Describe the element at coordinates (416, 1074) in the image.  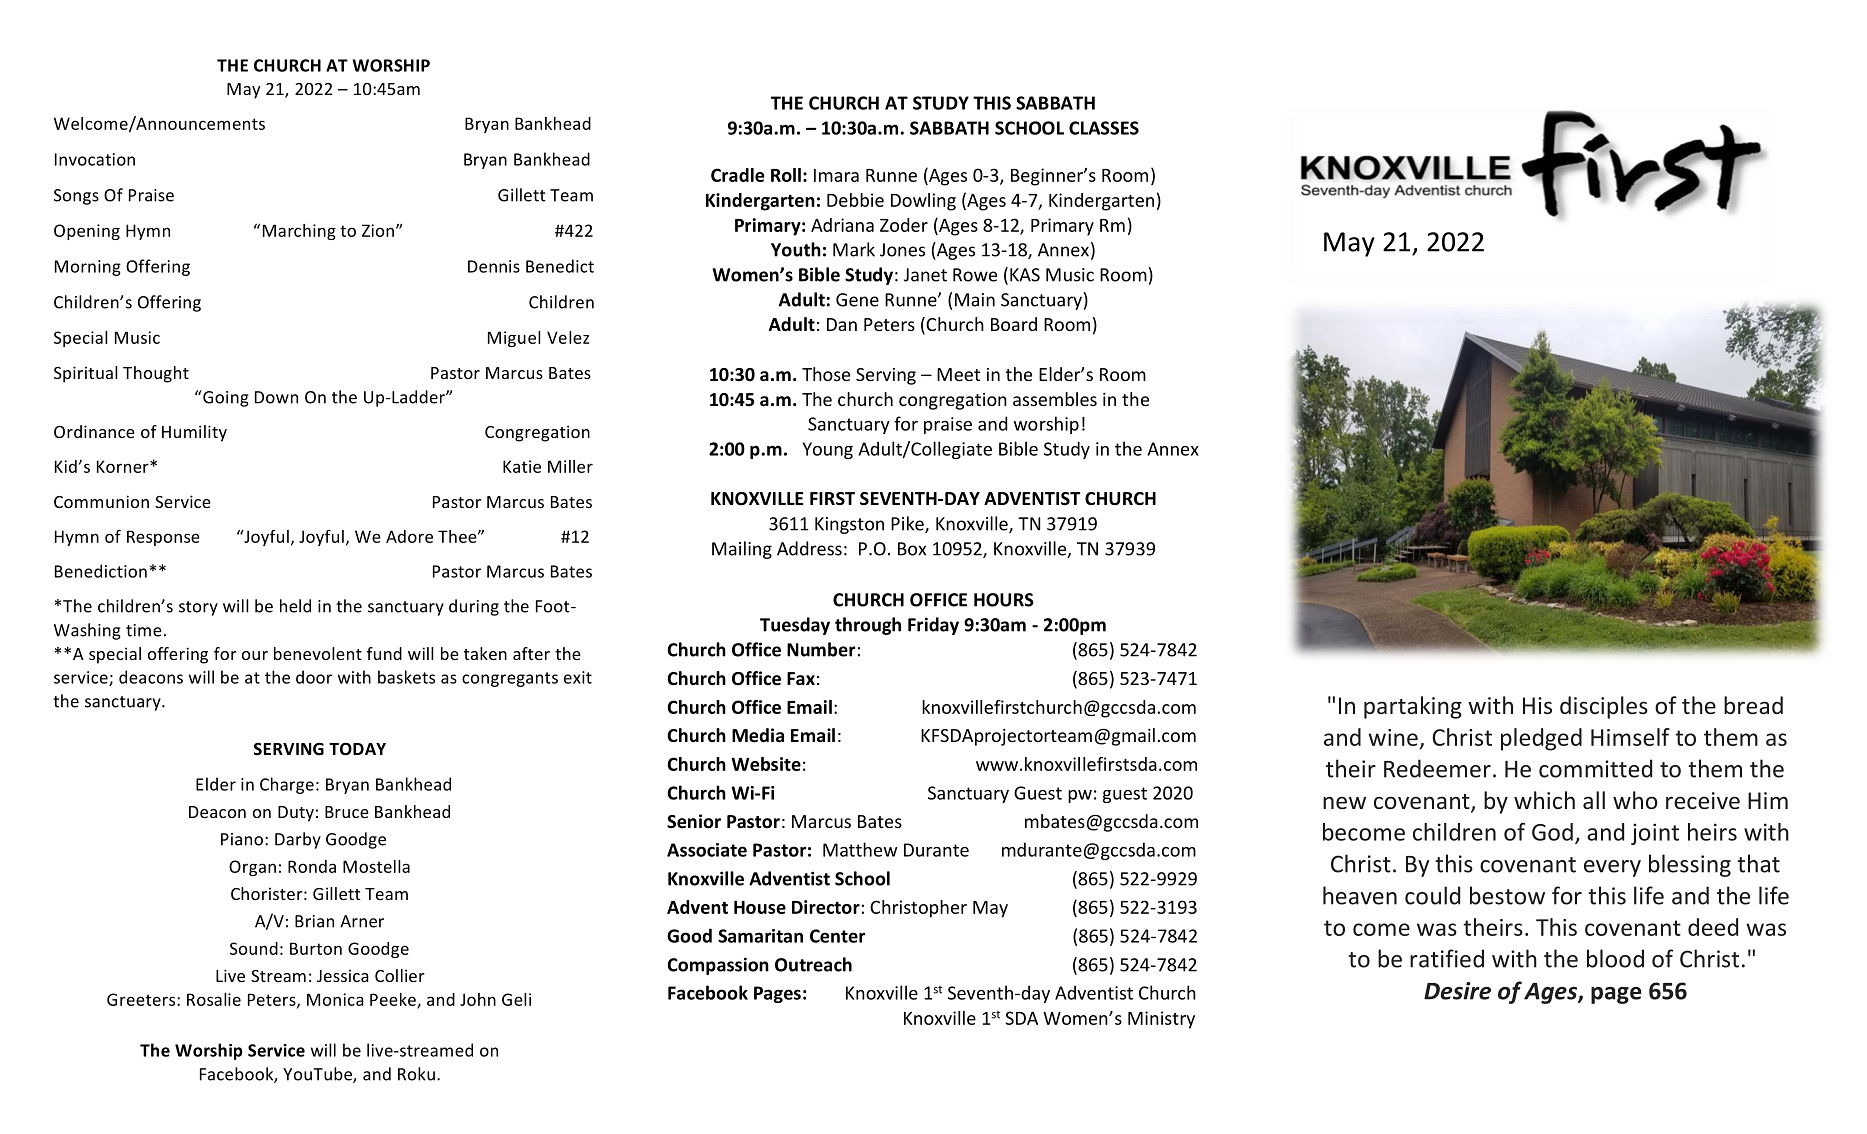
I see `Roku` at that location.
